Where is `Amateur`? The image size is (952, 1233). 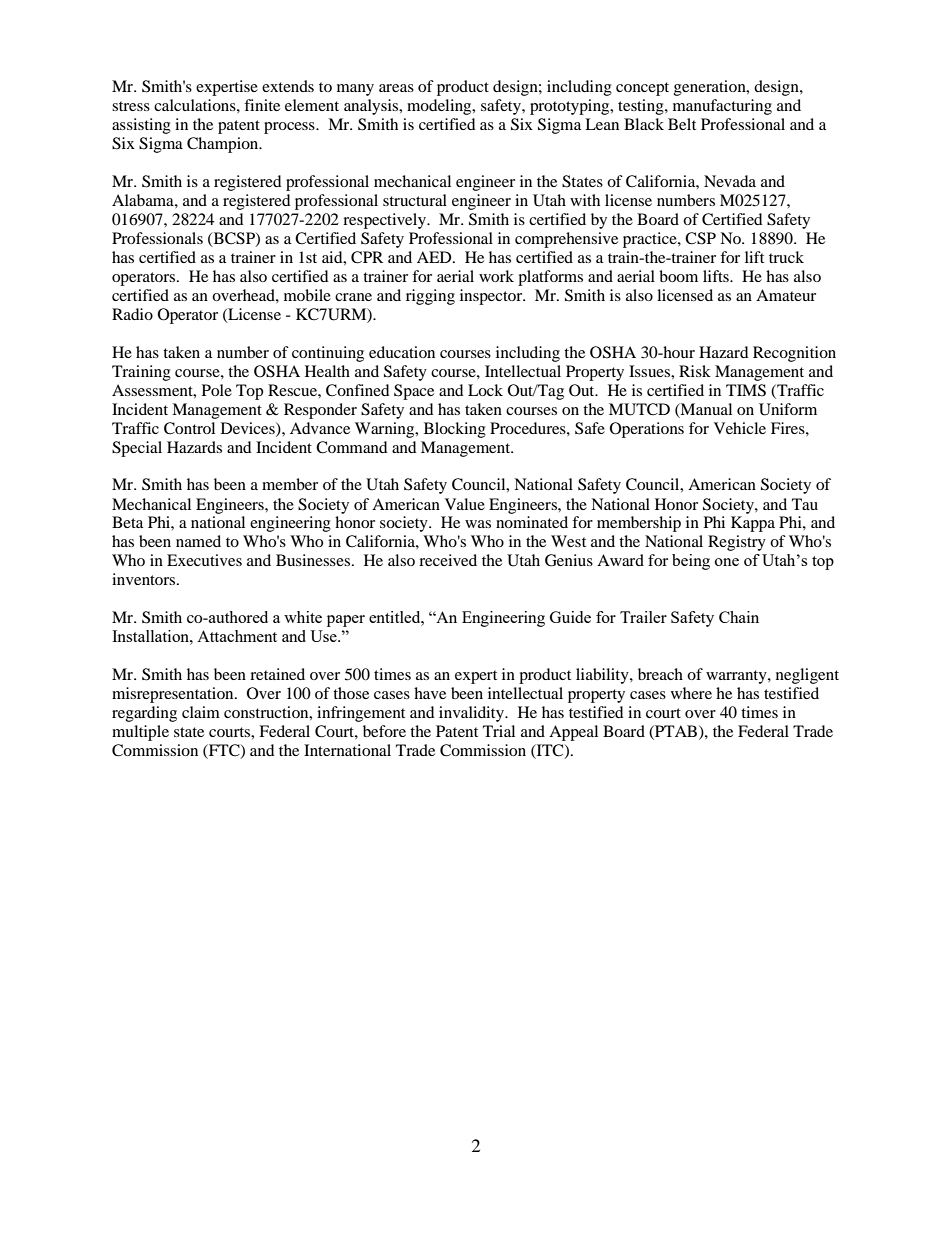 Amateur is located at coordinates (786, 295).
